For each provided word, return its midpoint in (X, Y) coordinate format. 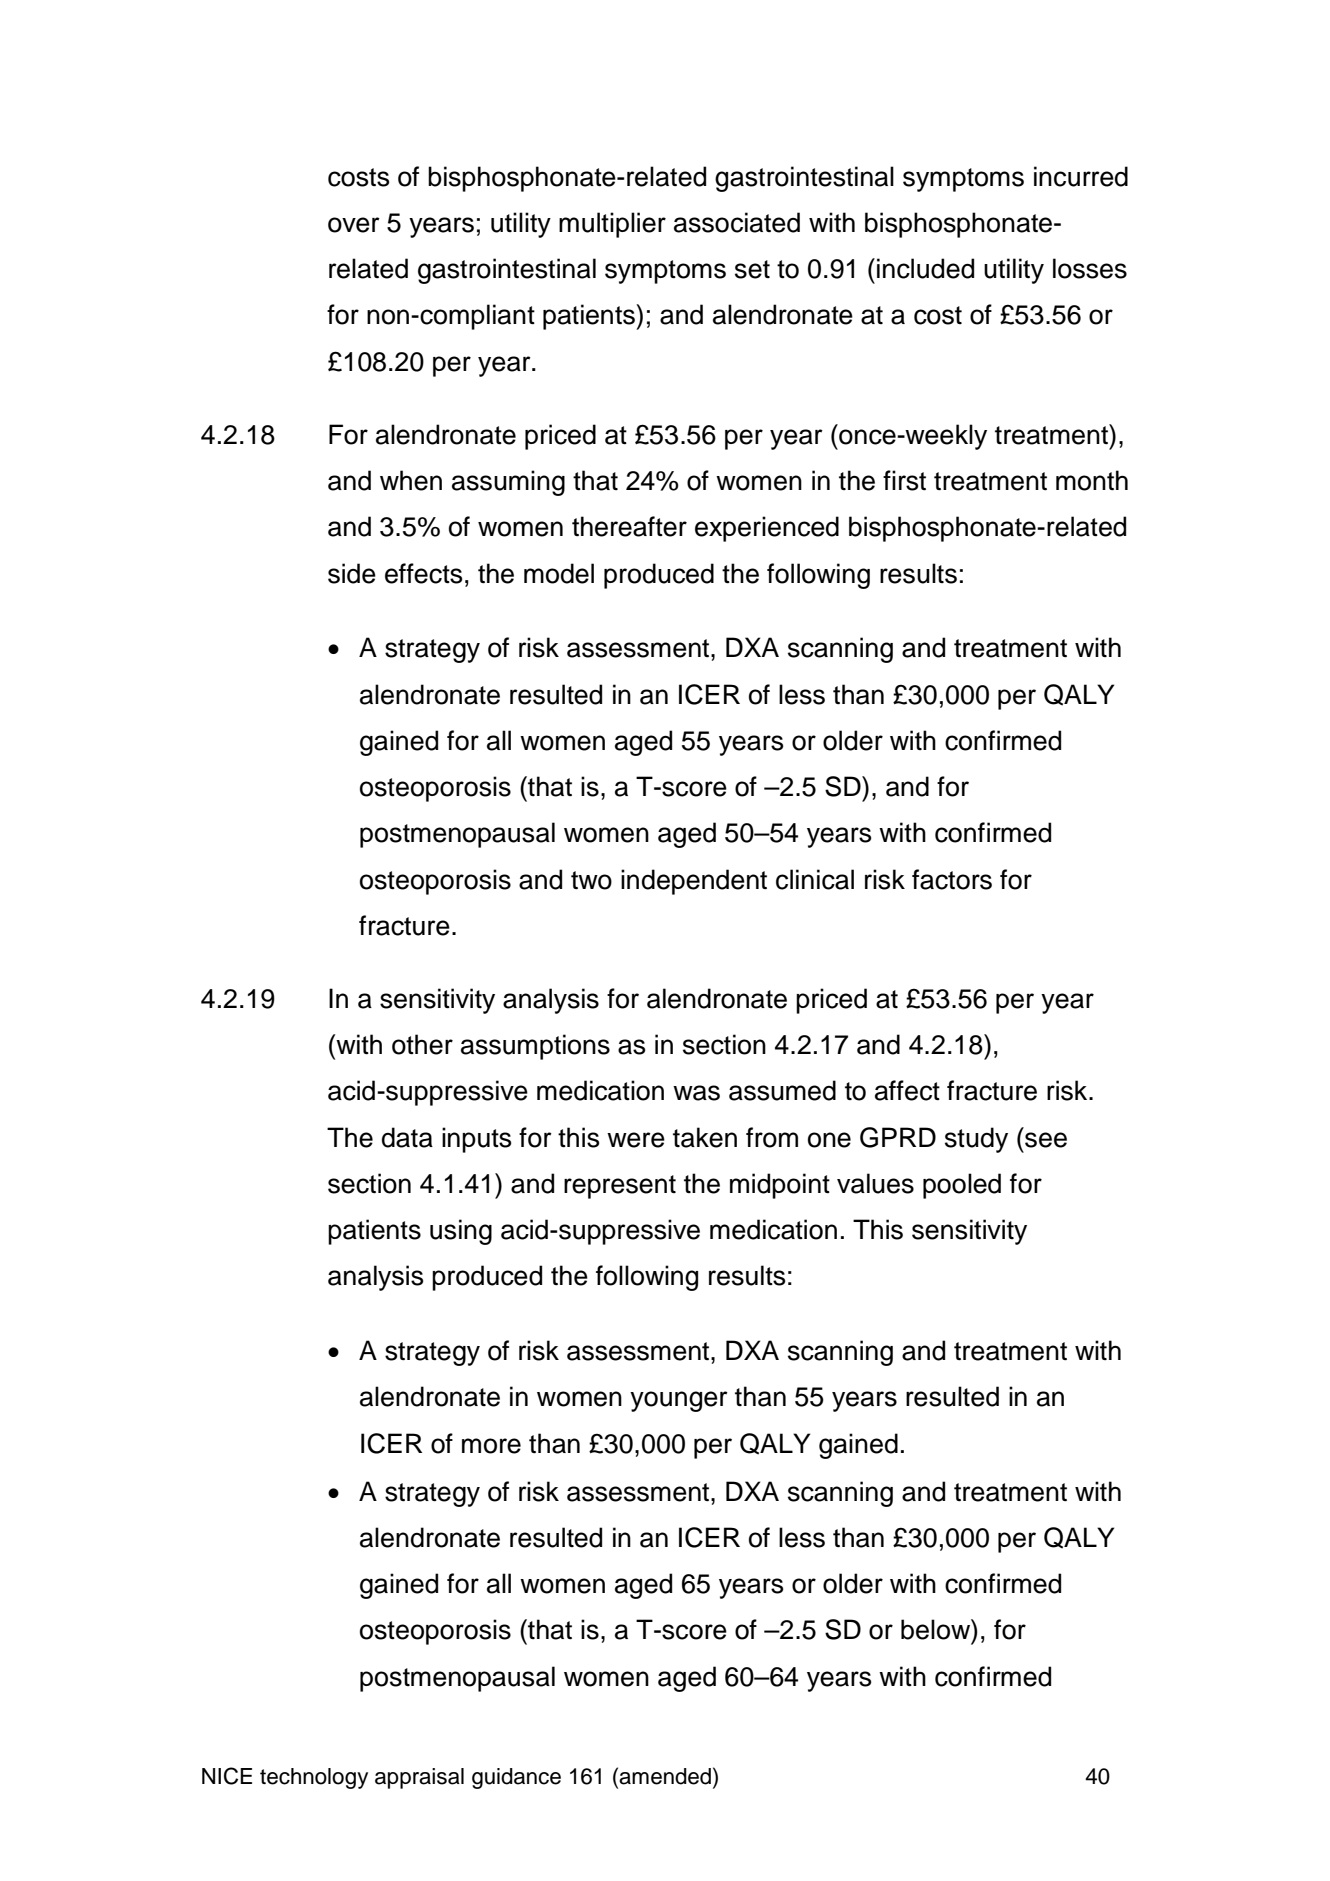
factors (952, 879)
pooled (962, 1186)
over (354, 225)
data (407, 1137)
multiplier (612, 225)
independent (694, 882)
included (925, 268)
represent (620, 1187)
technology (314, 1778)
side (352, 573)
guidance (516, 1778)
